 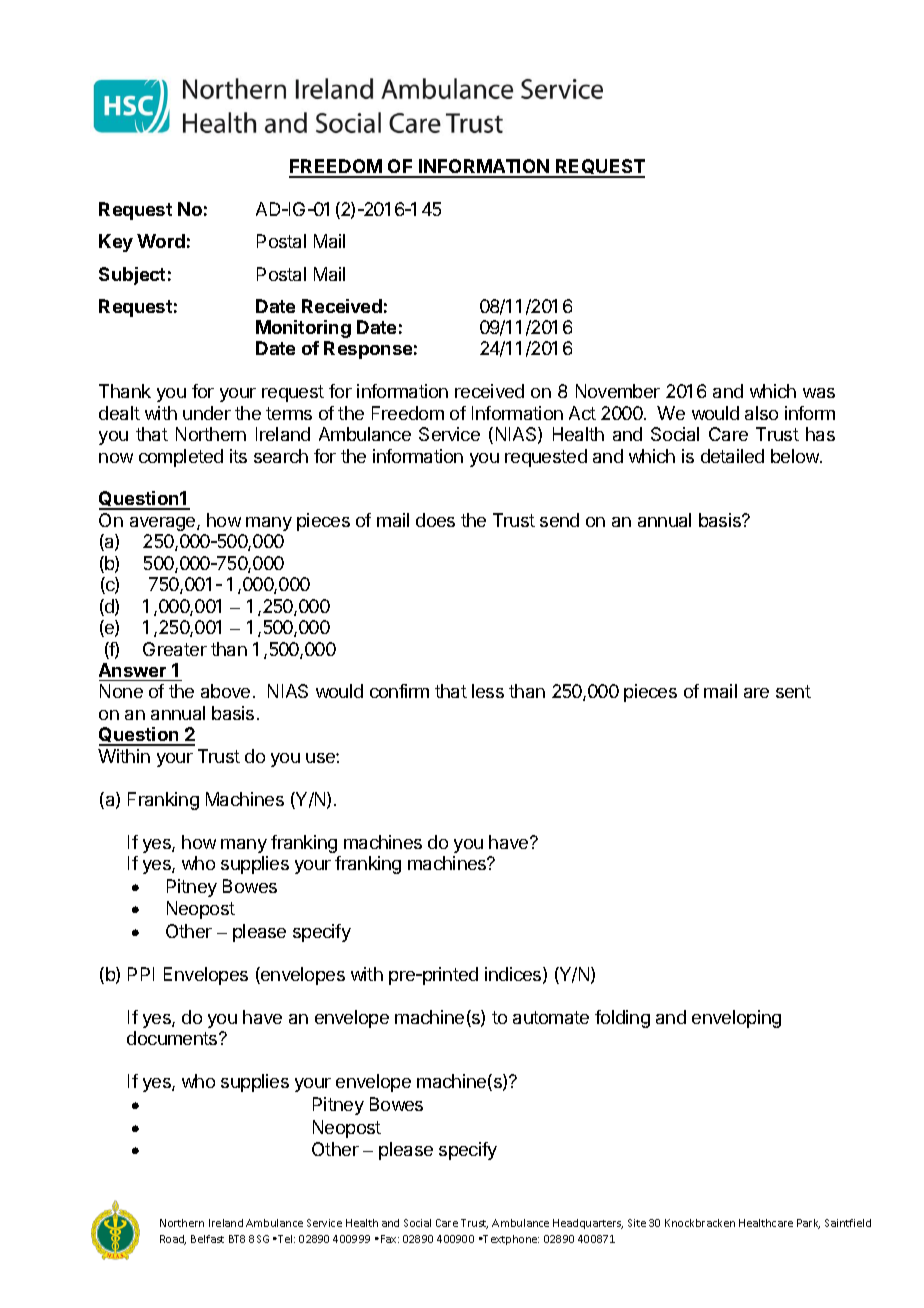 I want to click on Monitoring, so click(x=303, y=329).
